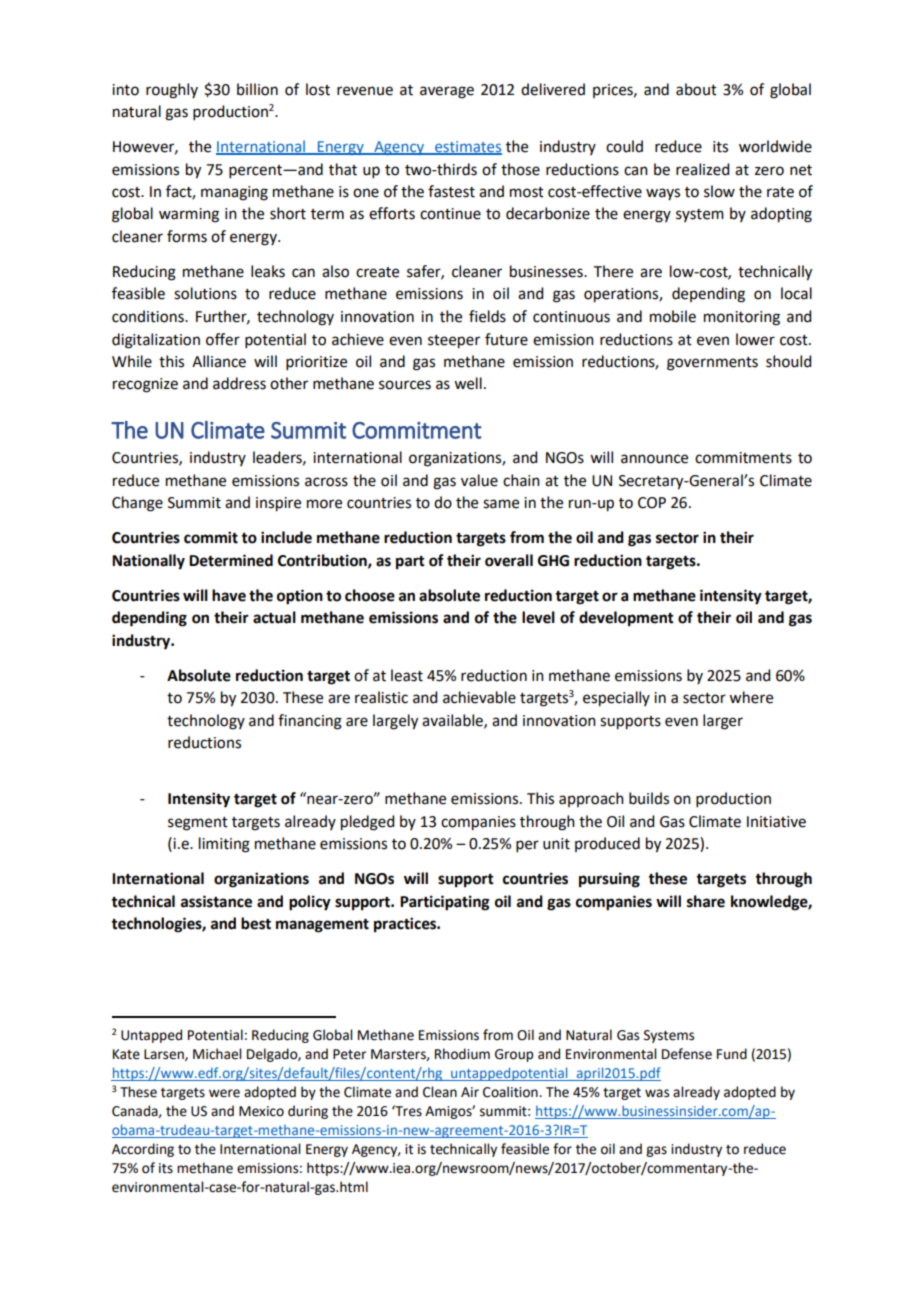 This page has height=1308, width=924. Describe the element at coordinates (626, 619) in the page. I see `development` at that location.
